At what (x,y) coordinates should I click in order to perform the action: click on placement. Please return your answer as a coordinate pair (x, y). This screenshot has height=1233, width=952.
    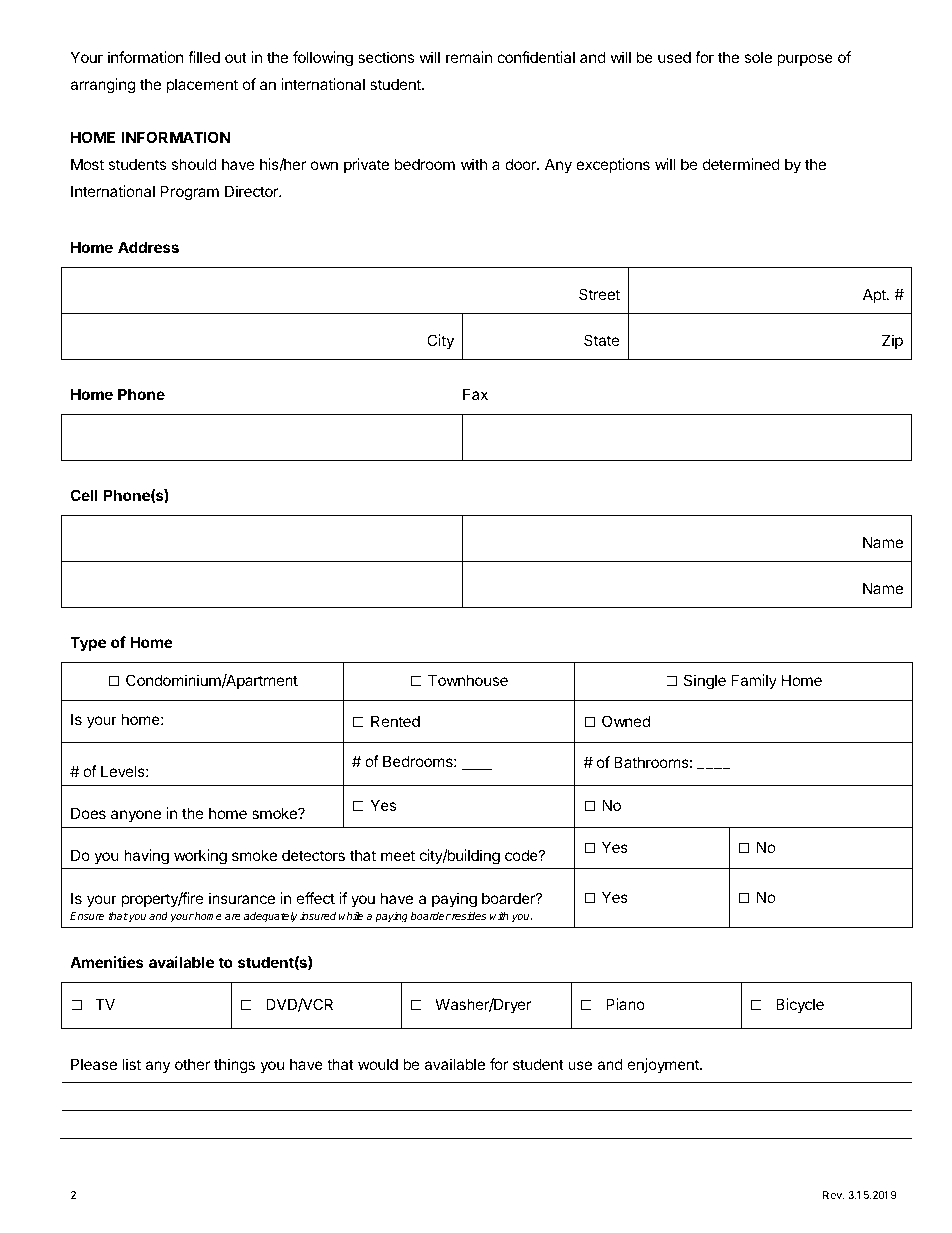
    Looking at the image, I should click on (202, 85).
